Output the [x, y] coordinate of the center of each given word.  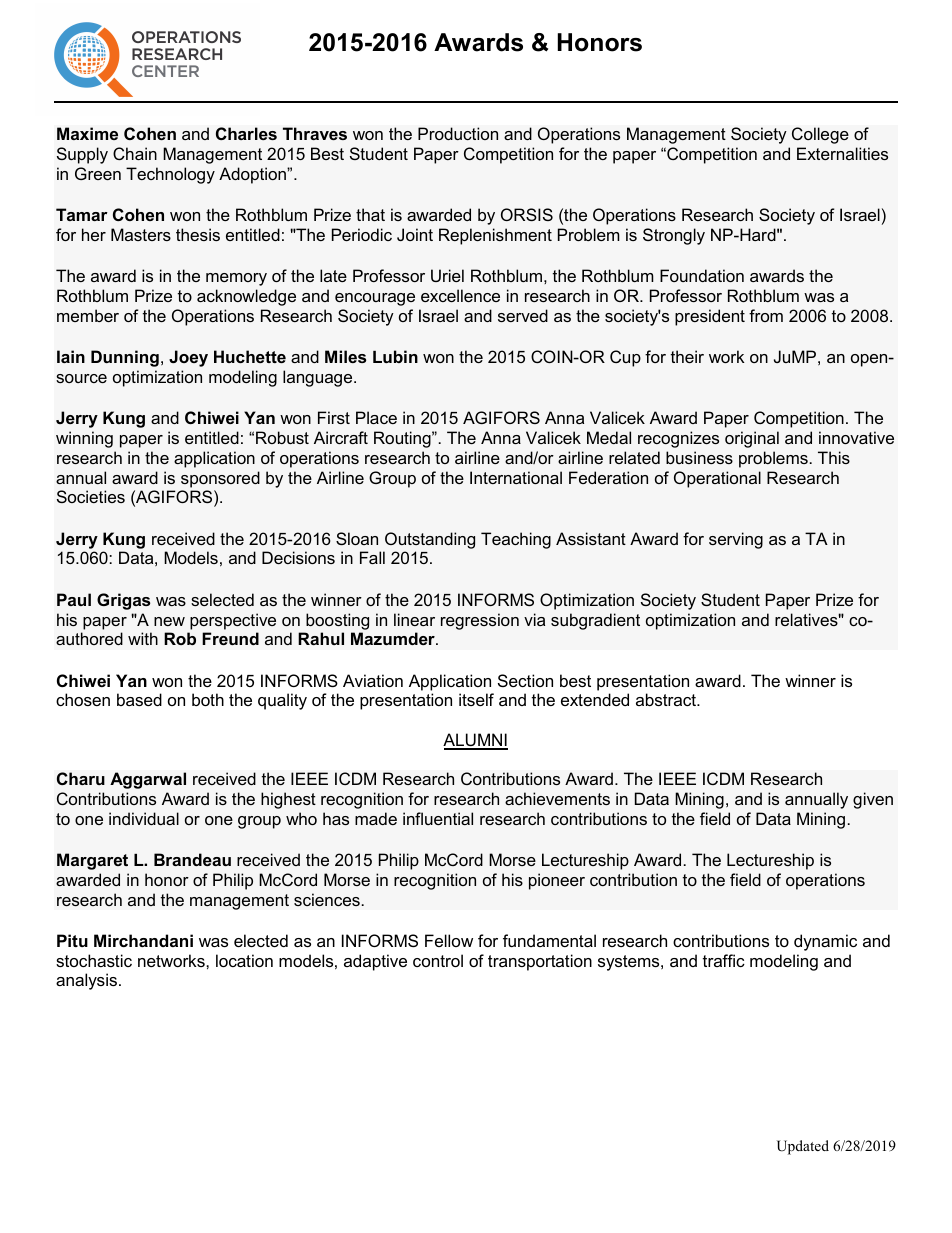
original [752, 439]
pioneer [557, 881]
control [438, 960]
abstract [667, 699]
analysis [86, 981]
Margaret [92, 861]
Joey [188, 358]
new [169, 621]
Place [376, 417]
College [820, 135]
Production [458, 133]
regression [480, 621]
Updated [803, 1147]
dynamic [825, 942]
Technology [170, 175]
